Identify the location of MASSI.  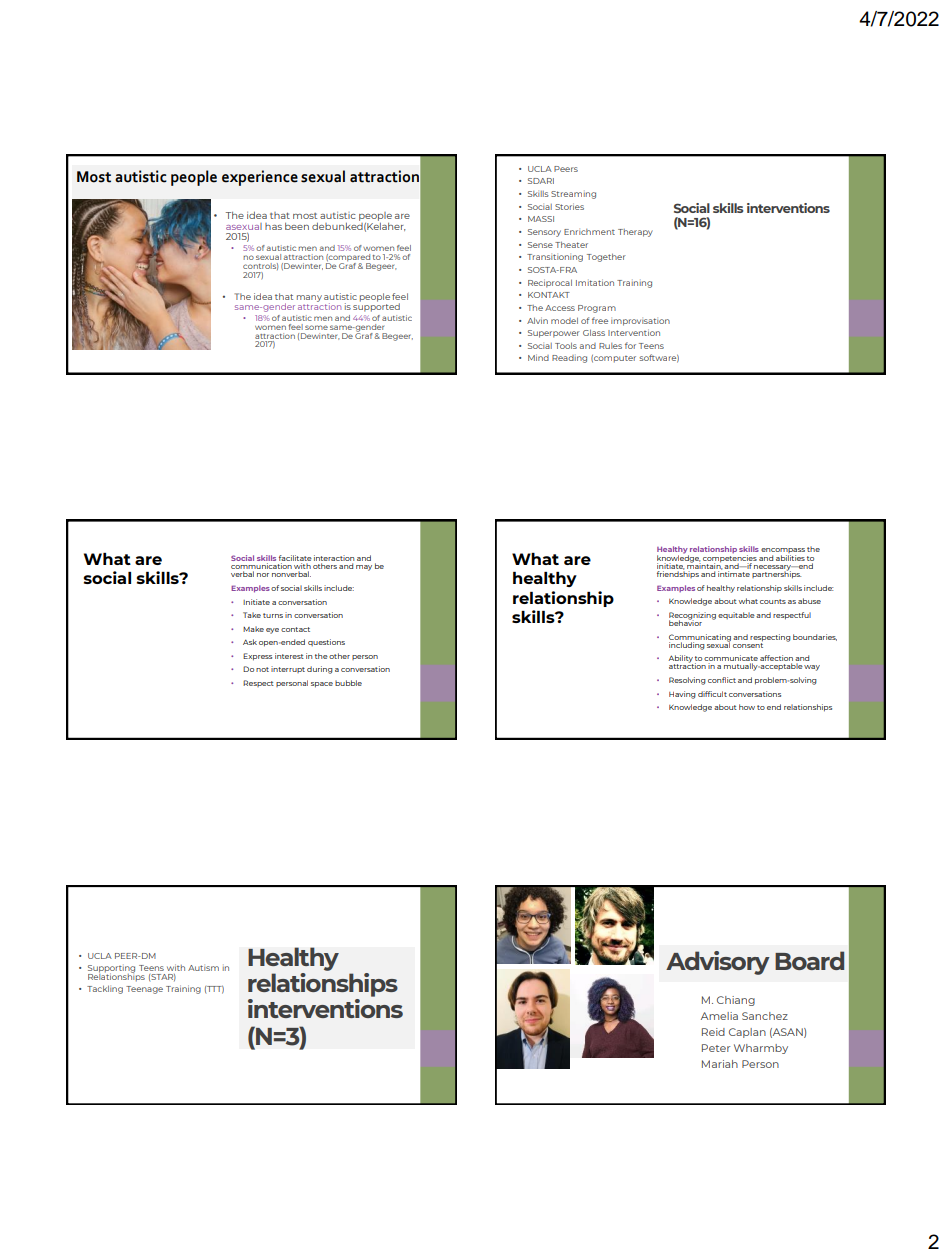
(541, 219).
